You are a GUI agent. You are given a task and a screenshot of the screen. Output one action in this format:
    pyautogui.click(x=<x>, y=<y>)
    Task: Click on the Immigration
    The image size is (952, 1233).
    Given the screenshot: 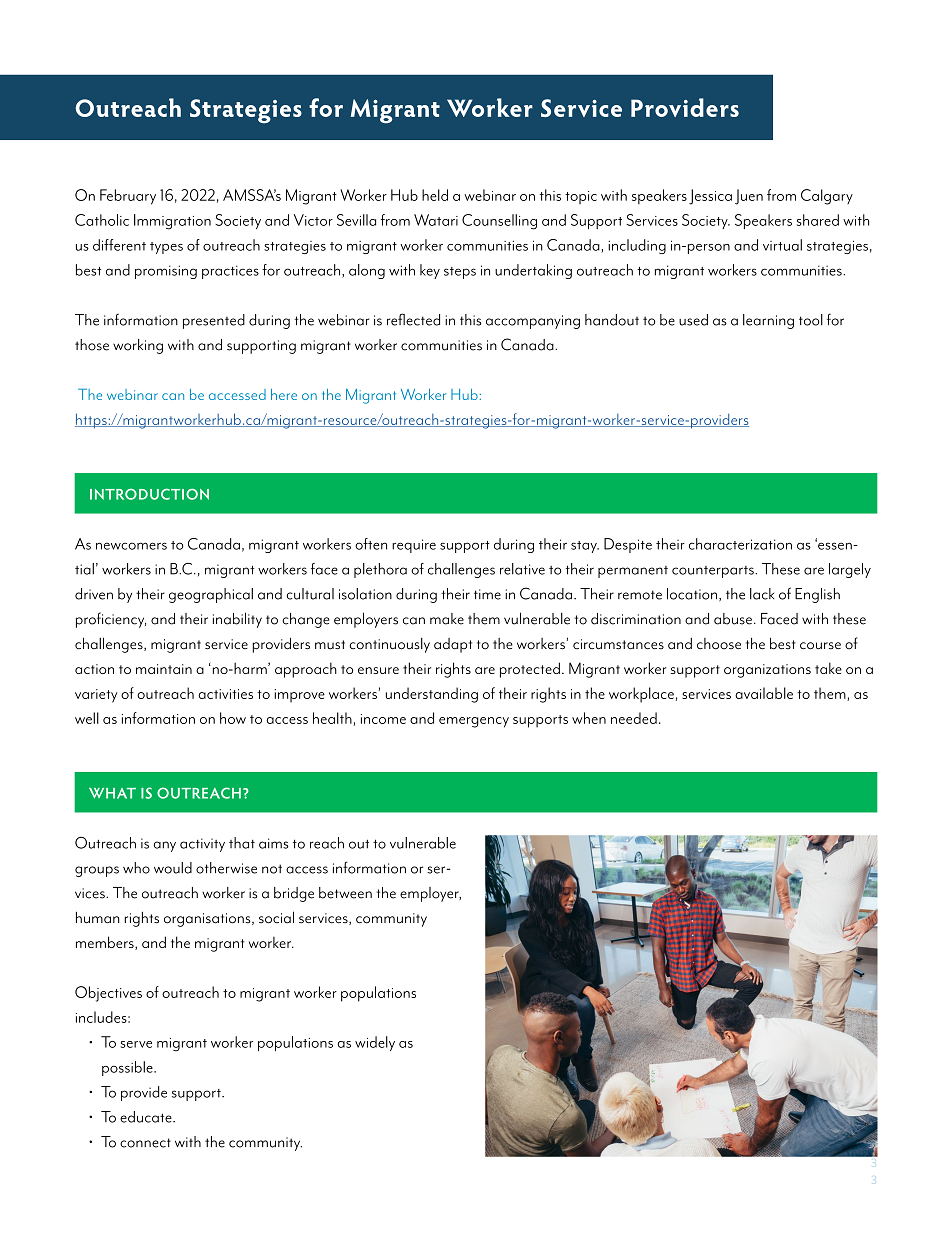 What is the action you would take?
    pyautogui.click(x=172, y=222)
